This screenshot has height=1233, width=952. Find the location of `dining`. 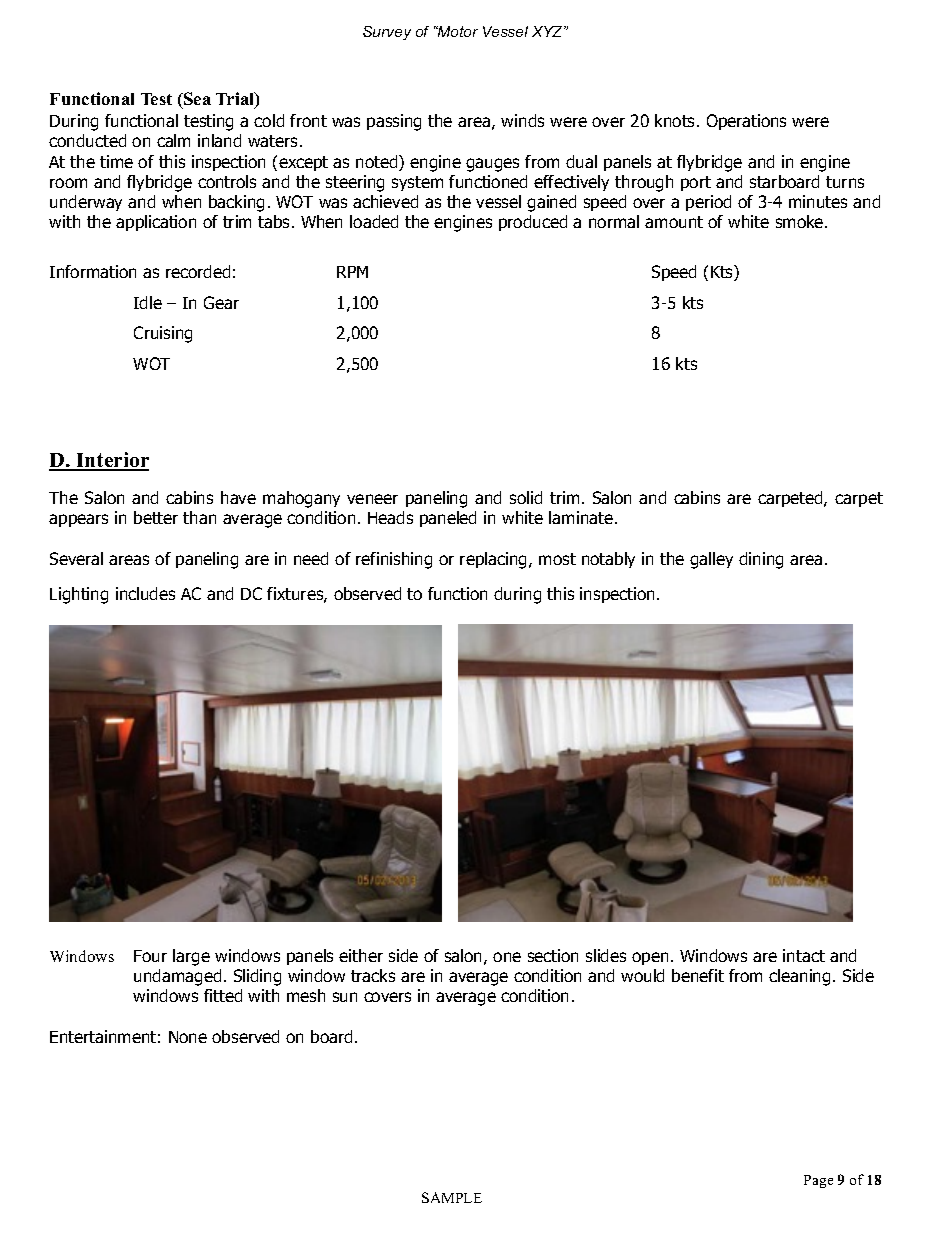

dining is located at coordinates (761, 560).
